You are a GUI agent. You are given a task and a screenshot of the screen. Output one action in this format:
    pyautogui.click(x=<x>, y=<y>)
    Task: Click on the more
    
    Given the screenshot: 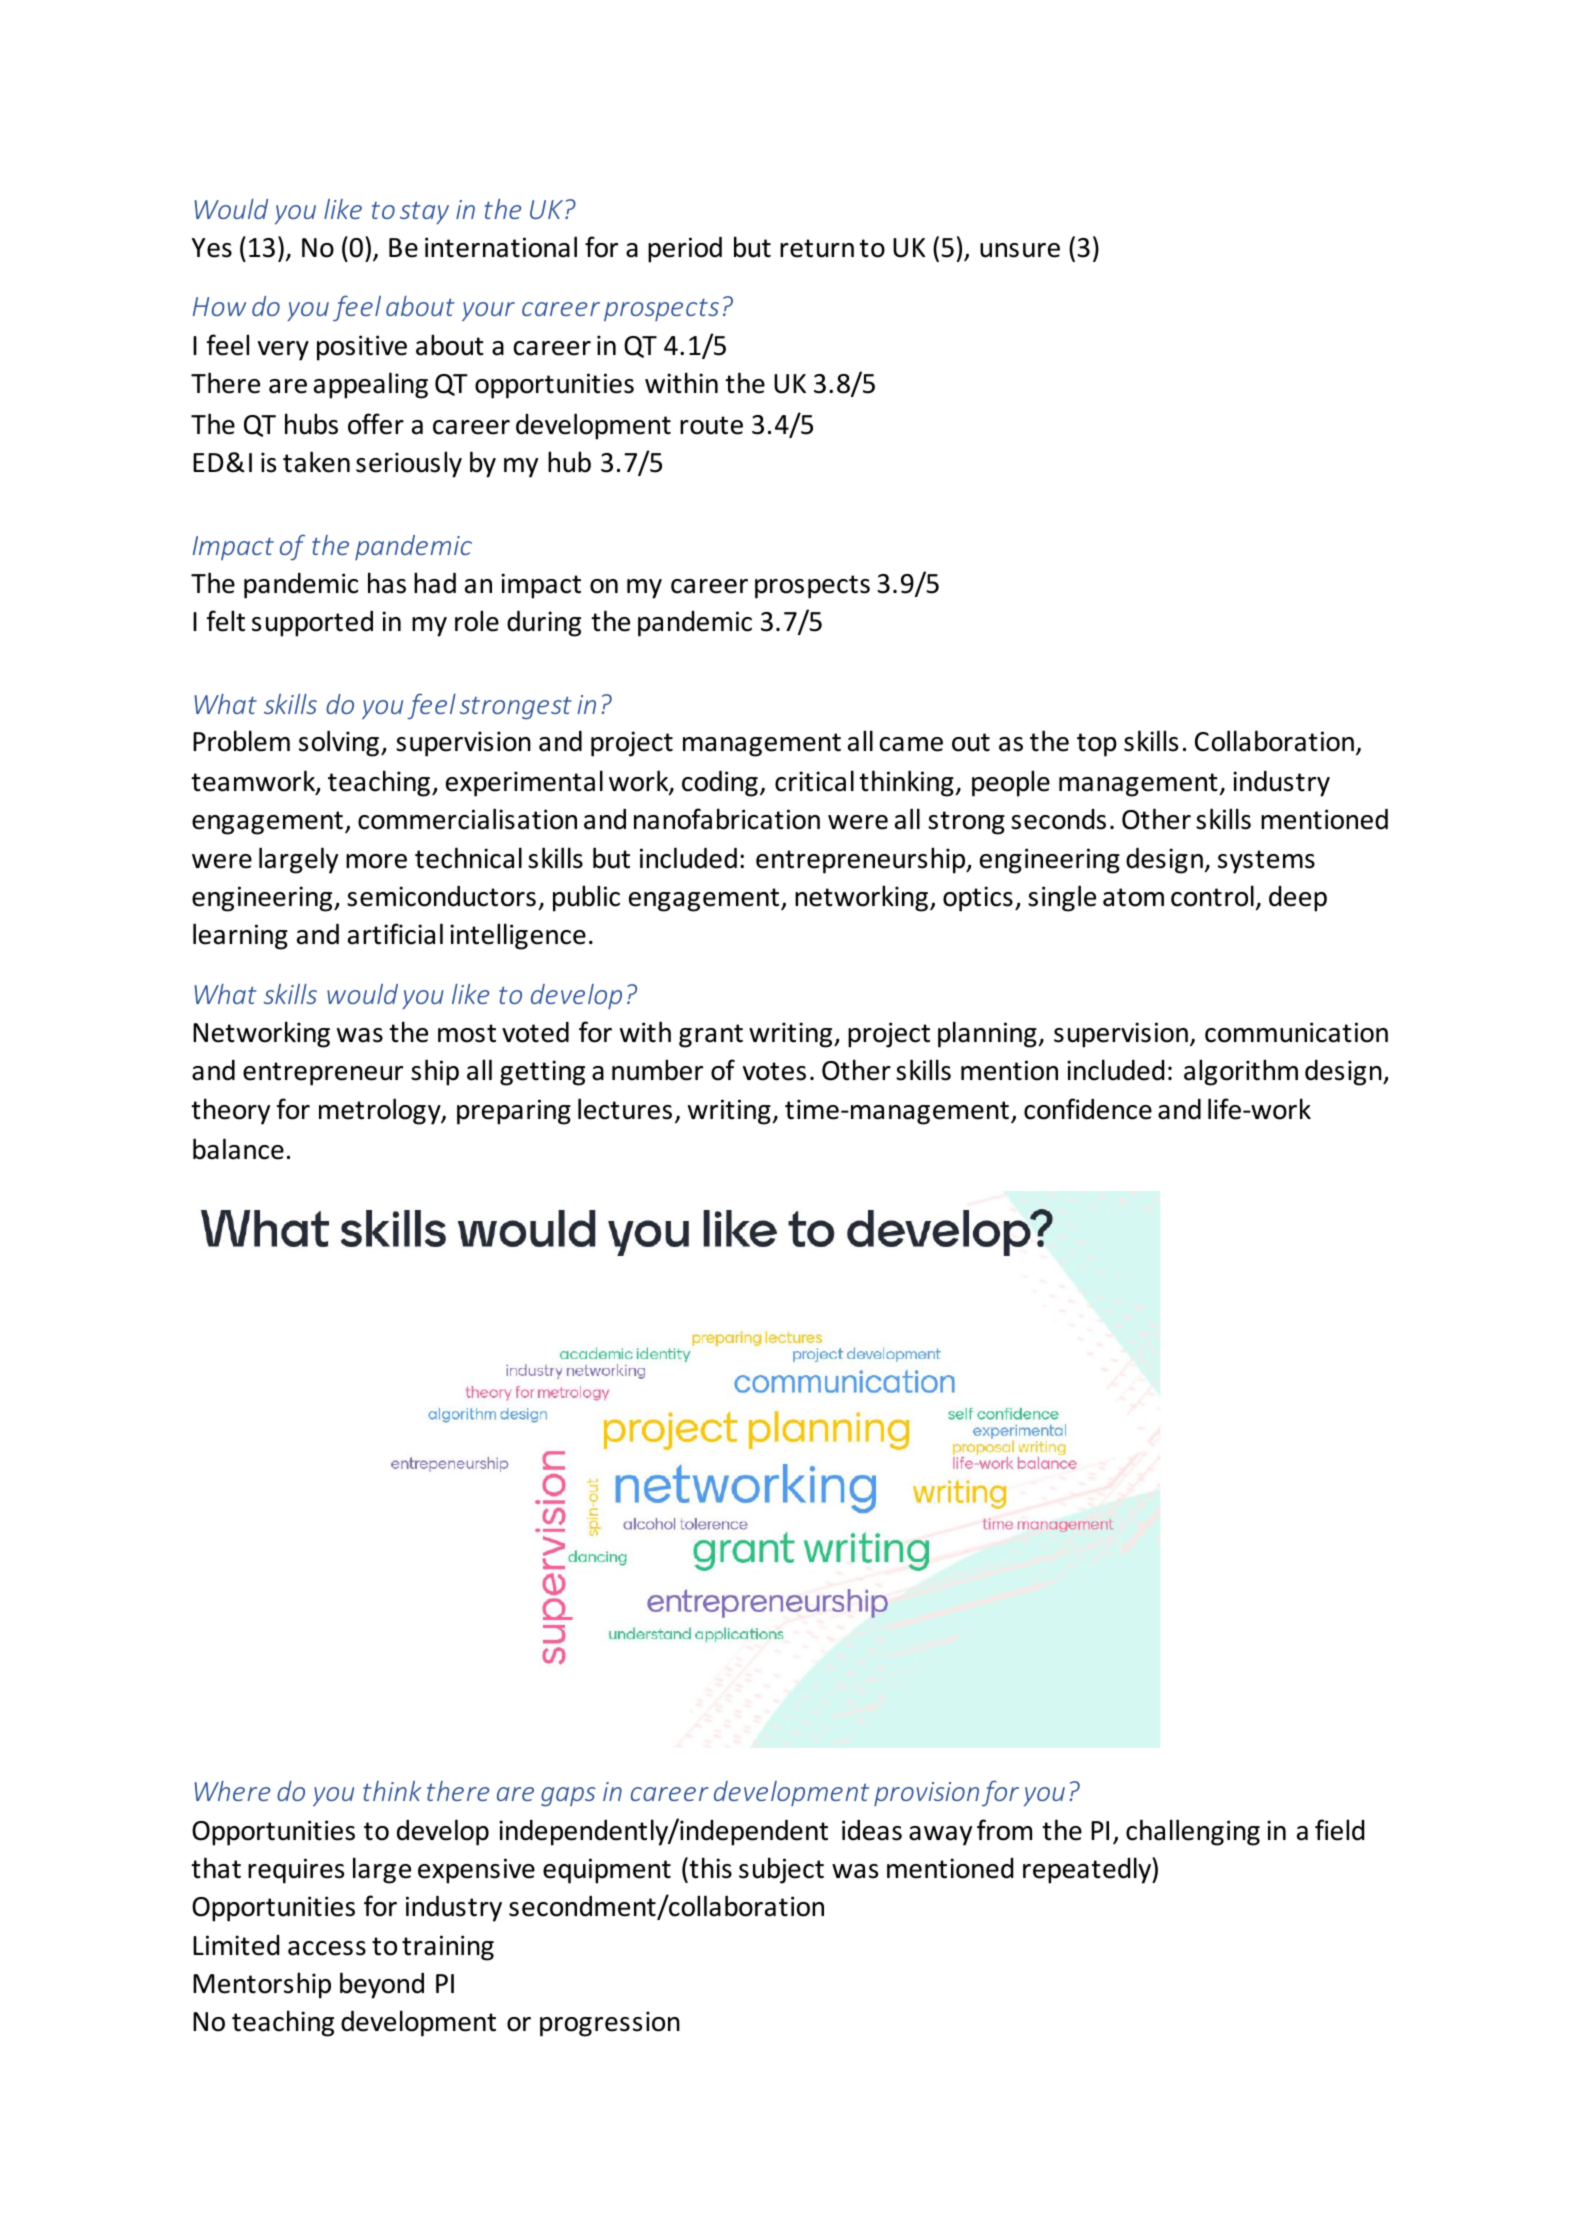 What is the action you would take?
    pyautogui.click(x=376, y=861)
